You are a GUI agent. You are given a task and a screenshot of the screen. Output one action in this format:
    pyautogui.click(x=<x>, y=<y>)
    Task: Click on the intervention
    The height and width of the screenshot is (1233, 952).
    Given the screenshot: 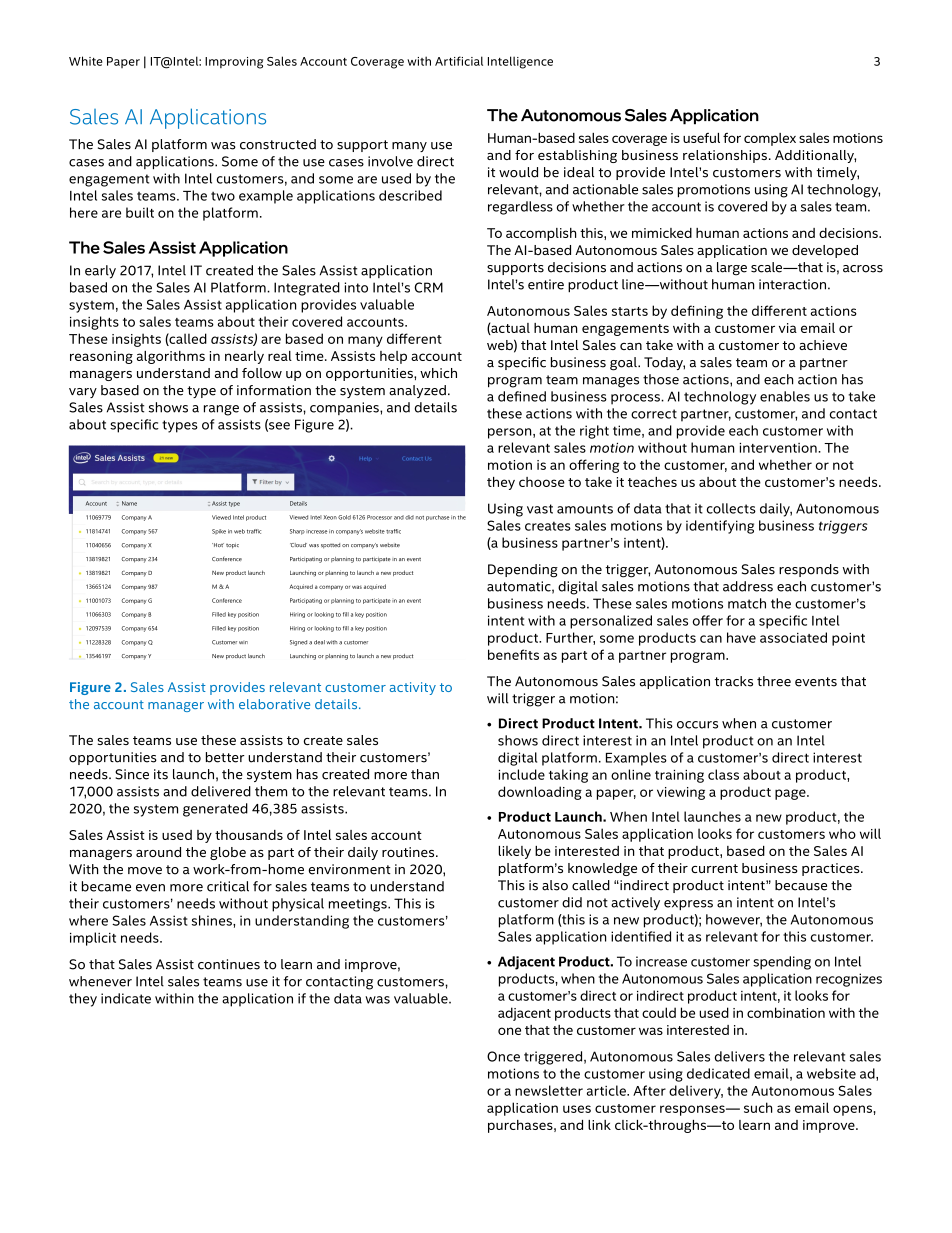 What is the action you would take?
    pyautogui.click(x=779, y=448)
